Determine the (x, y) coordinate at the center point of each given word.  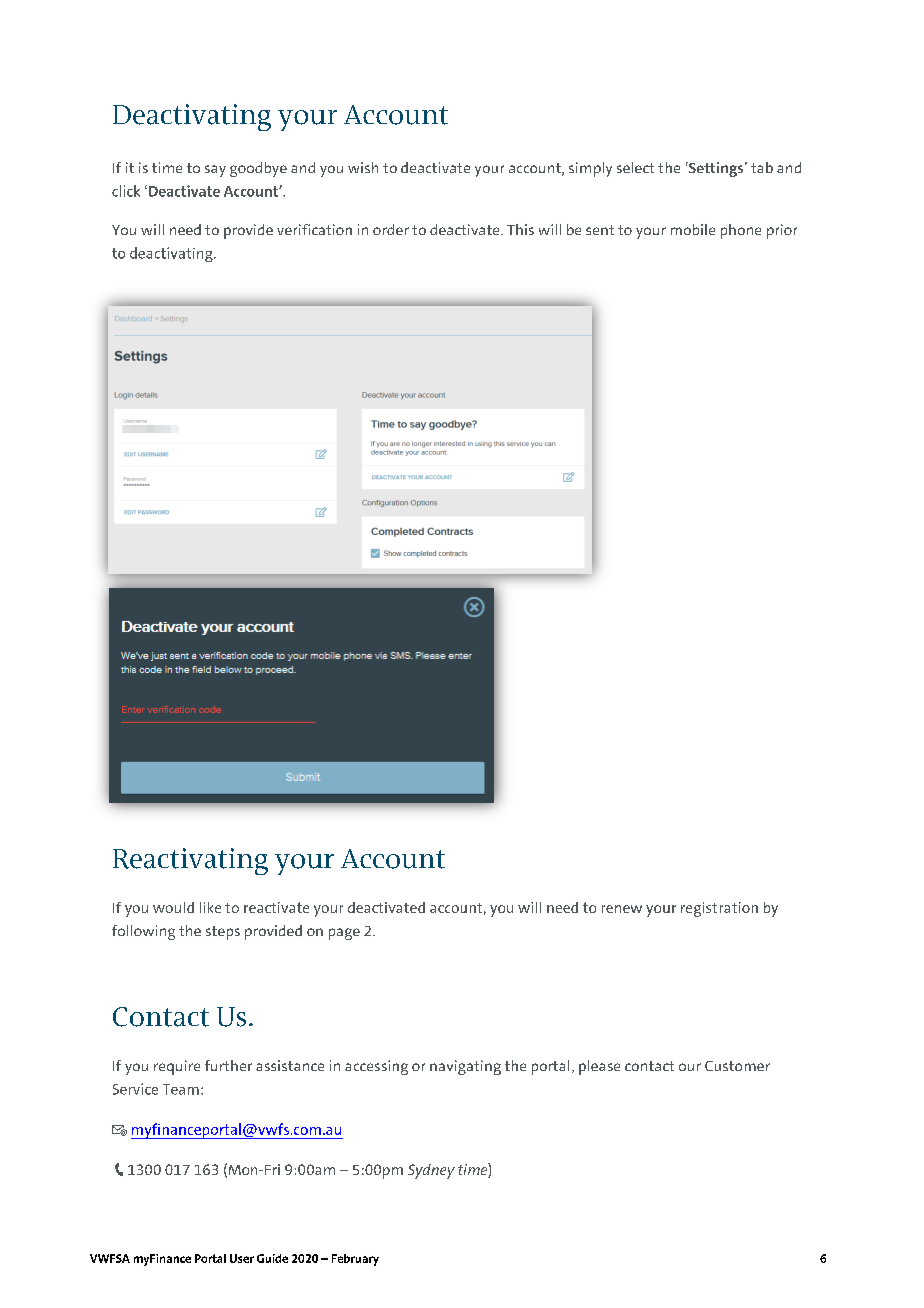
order (391, 229)
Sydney (431, 1171)
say (215, 171)
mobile (693, 229)
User (242, 1258)
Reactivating (190, 861)
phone (741, 231)
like (210, 907)
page (344, 934)
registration (719, 909)
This (520, 229)
